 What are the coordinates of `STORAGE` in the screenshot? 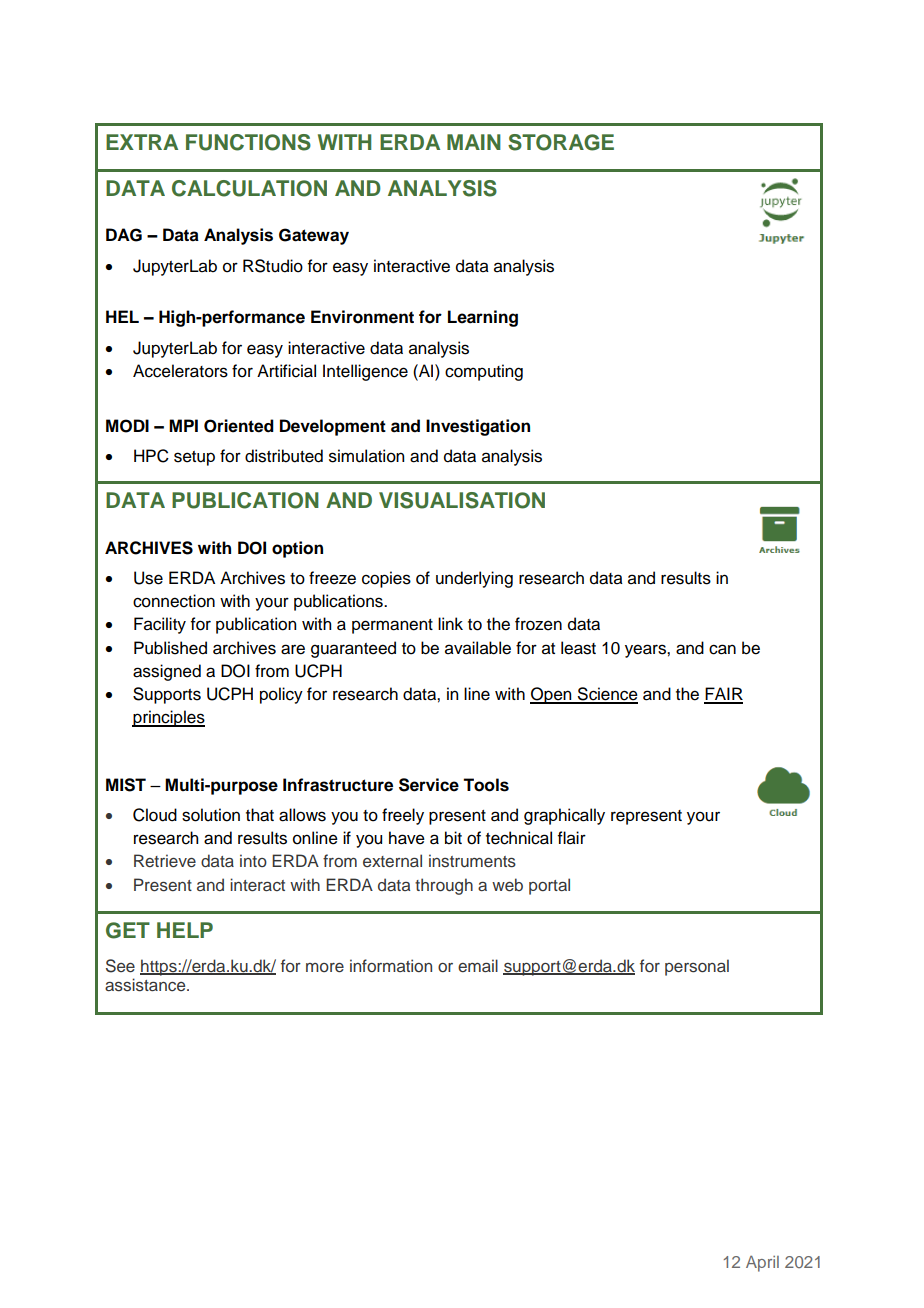 It's located at (561, 142).
